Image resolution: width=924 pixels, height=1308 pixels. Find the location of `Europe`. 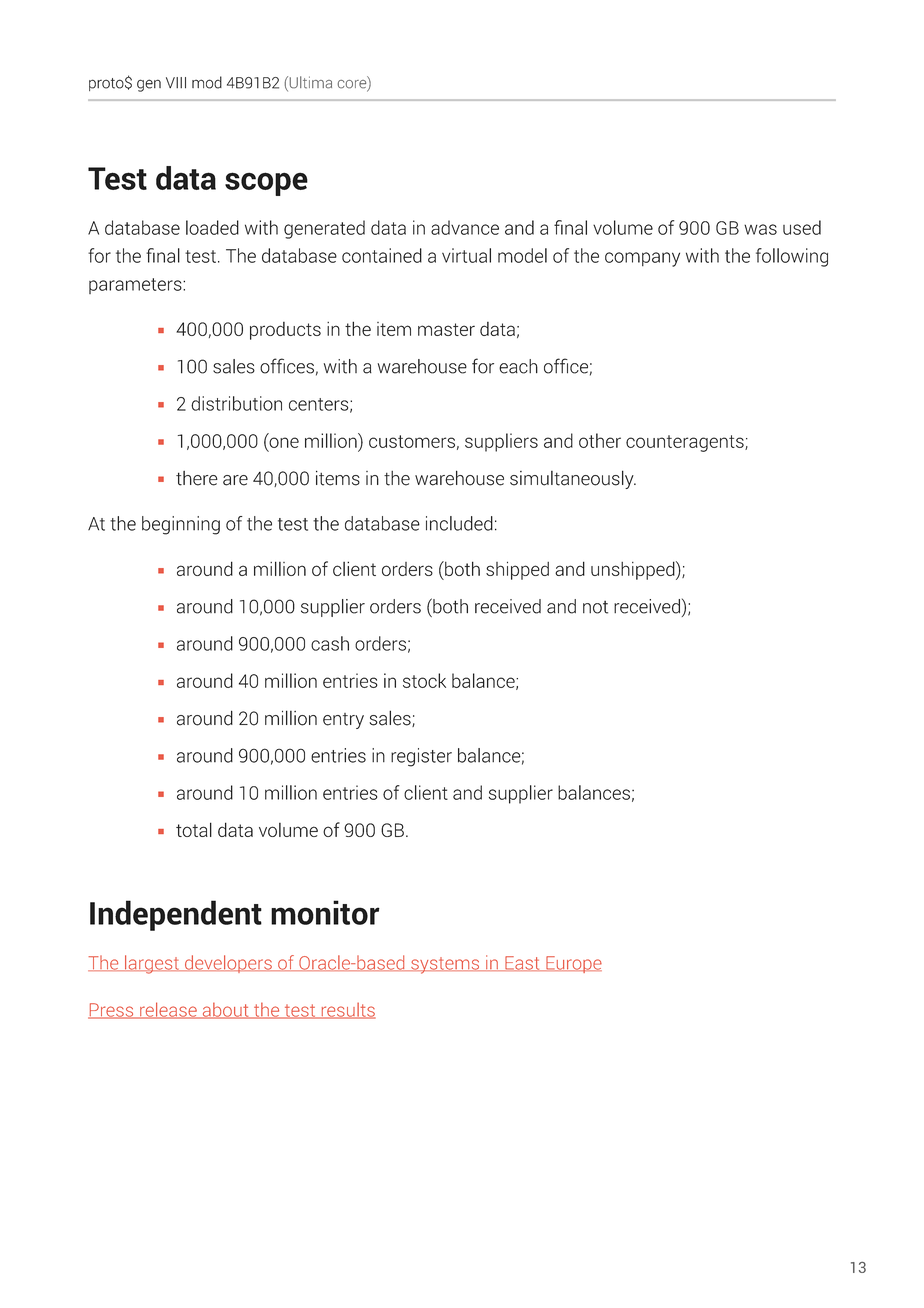

Europe is located at coordinates (573, 964).
